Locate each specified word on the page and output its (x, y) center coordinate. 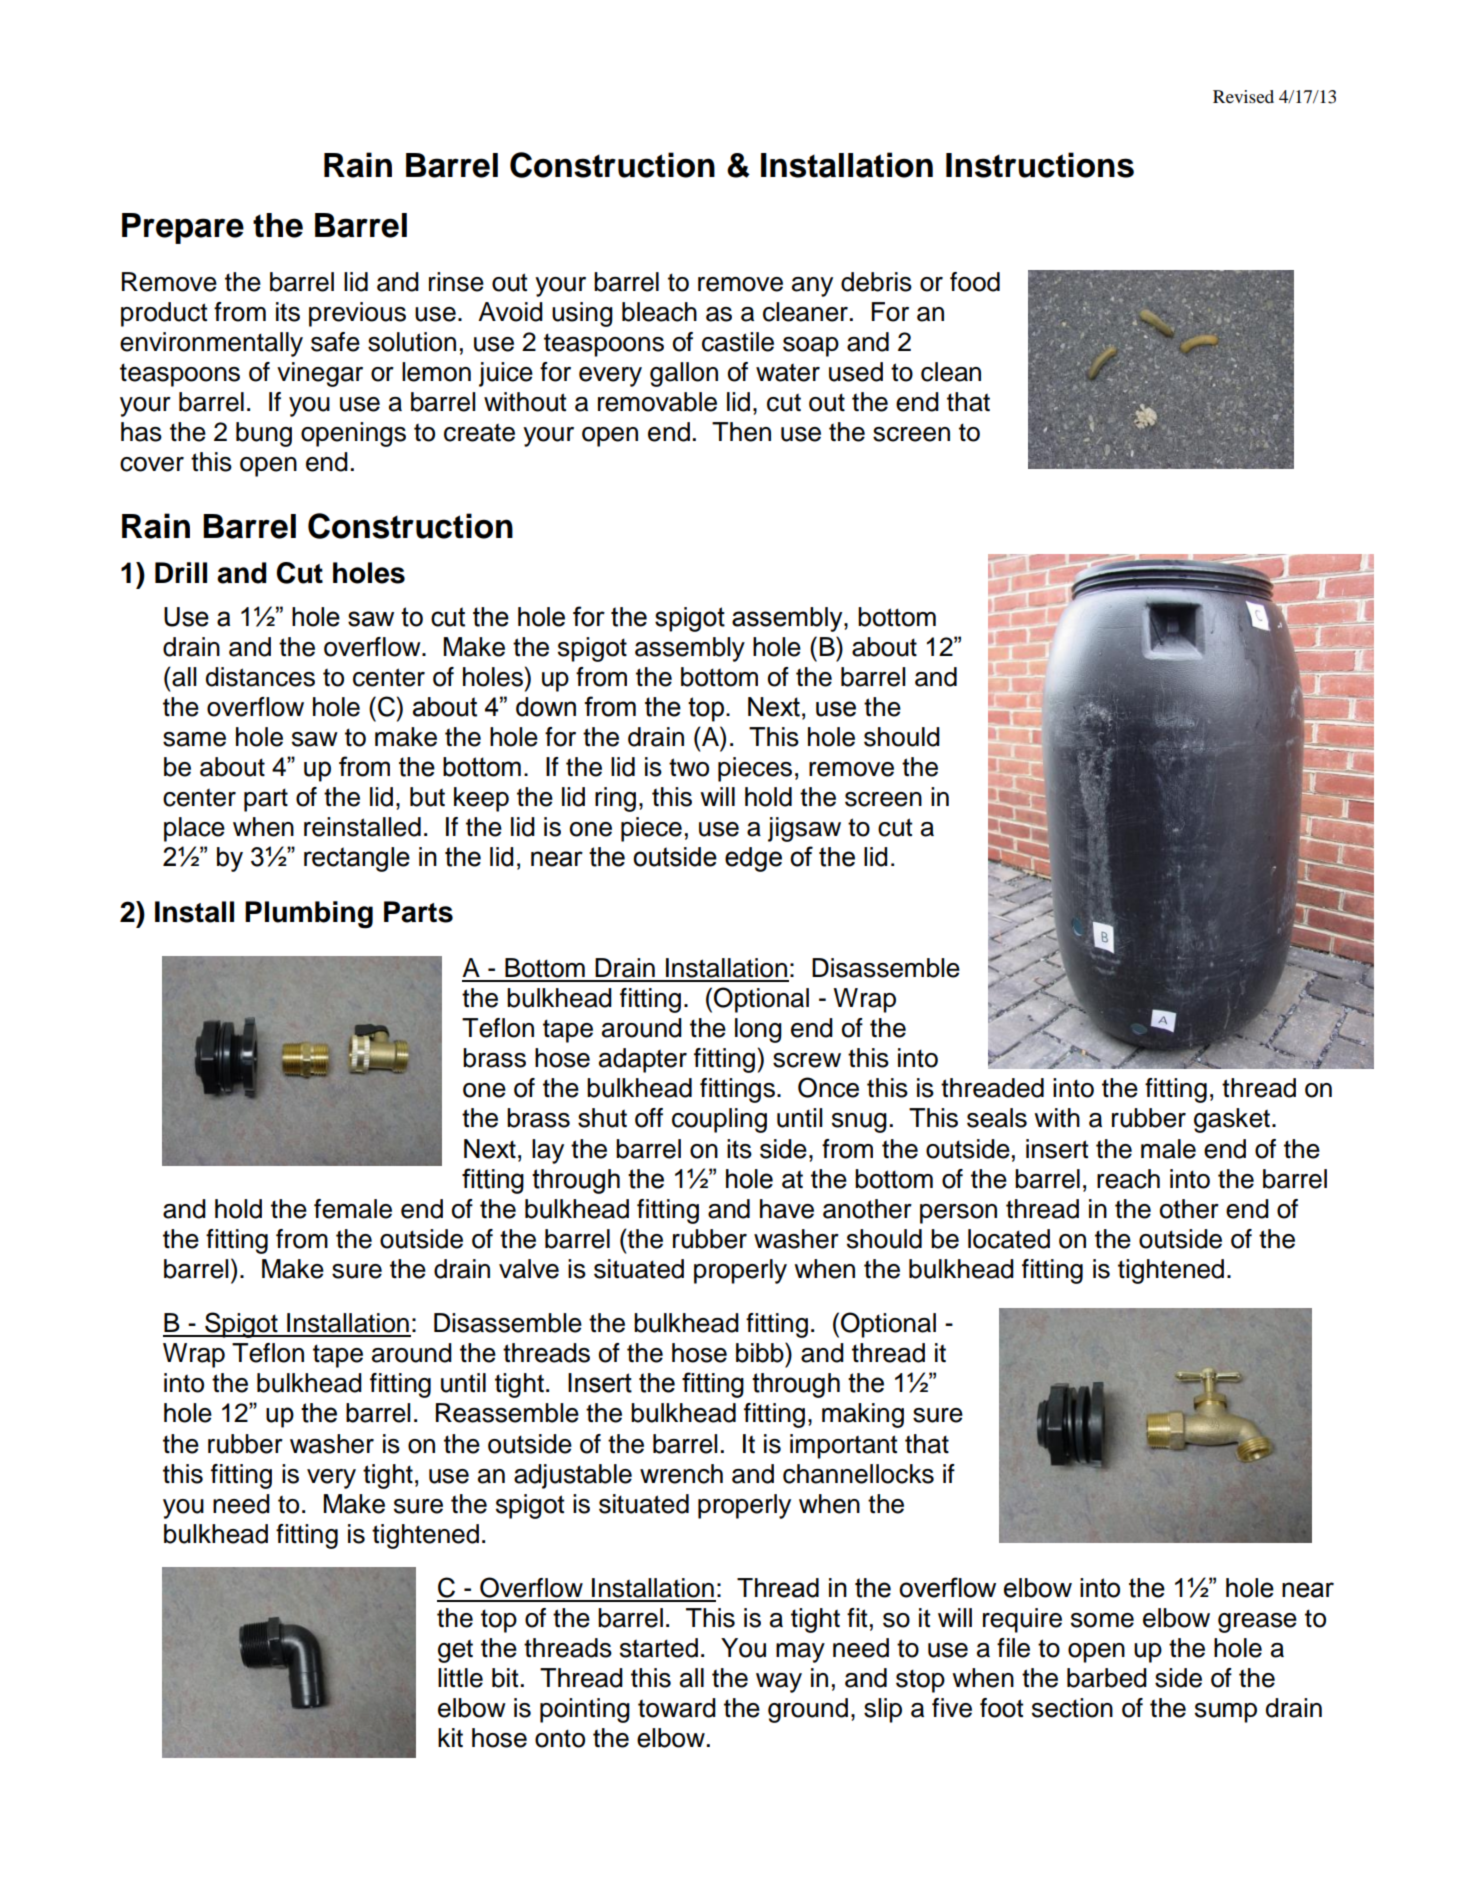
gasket (1233, 1120)
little (460, 1678)
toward (677, 1708)
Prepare (183, 228)
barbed (1107, 1678)
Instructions (1040, 165)
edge (753, 859)
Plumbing (309, 915)
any (812, 287)
